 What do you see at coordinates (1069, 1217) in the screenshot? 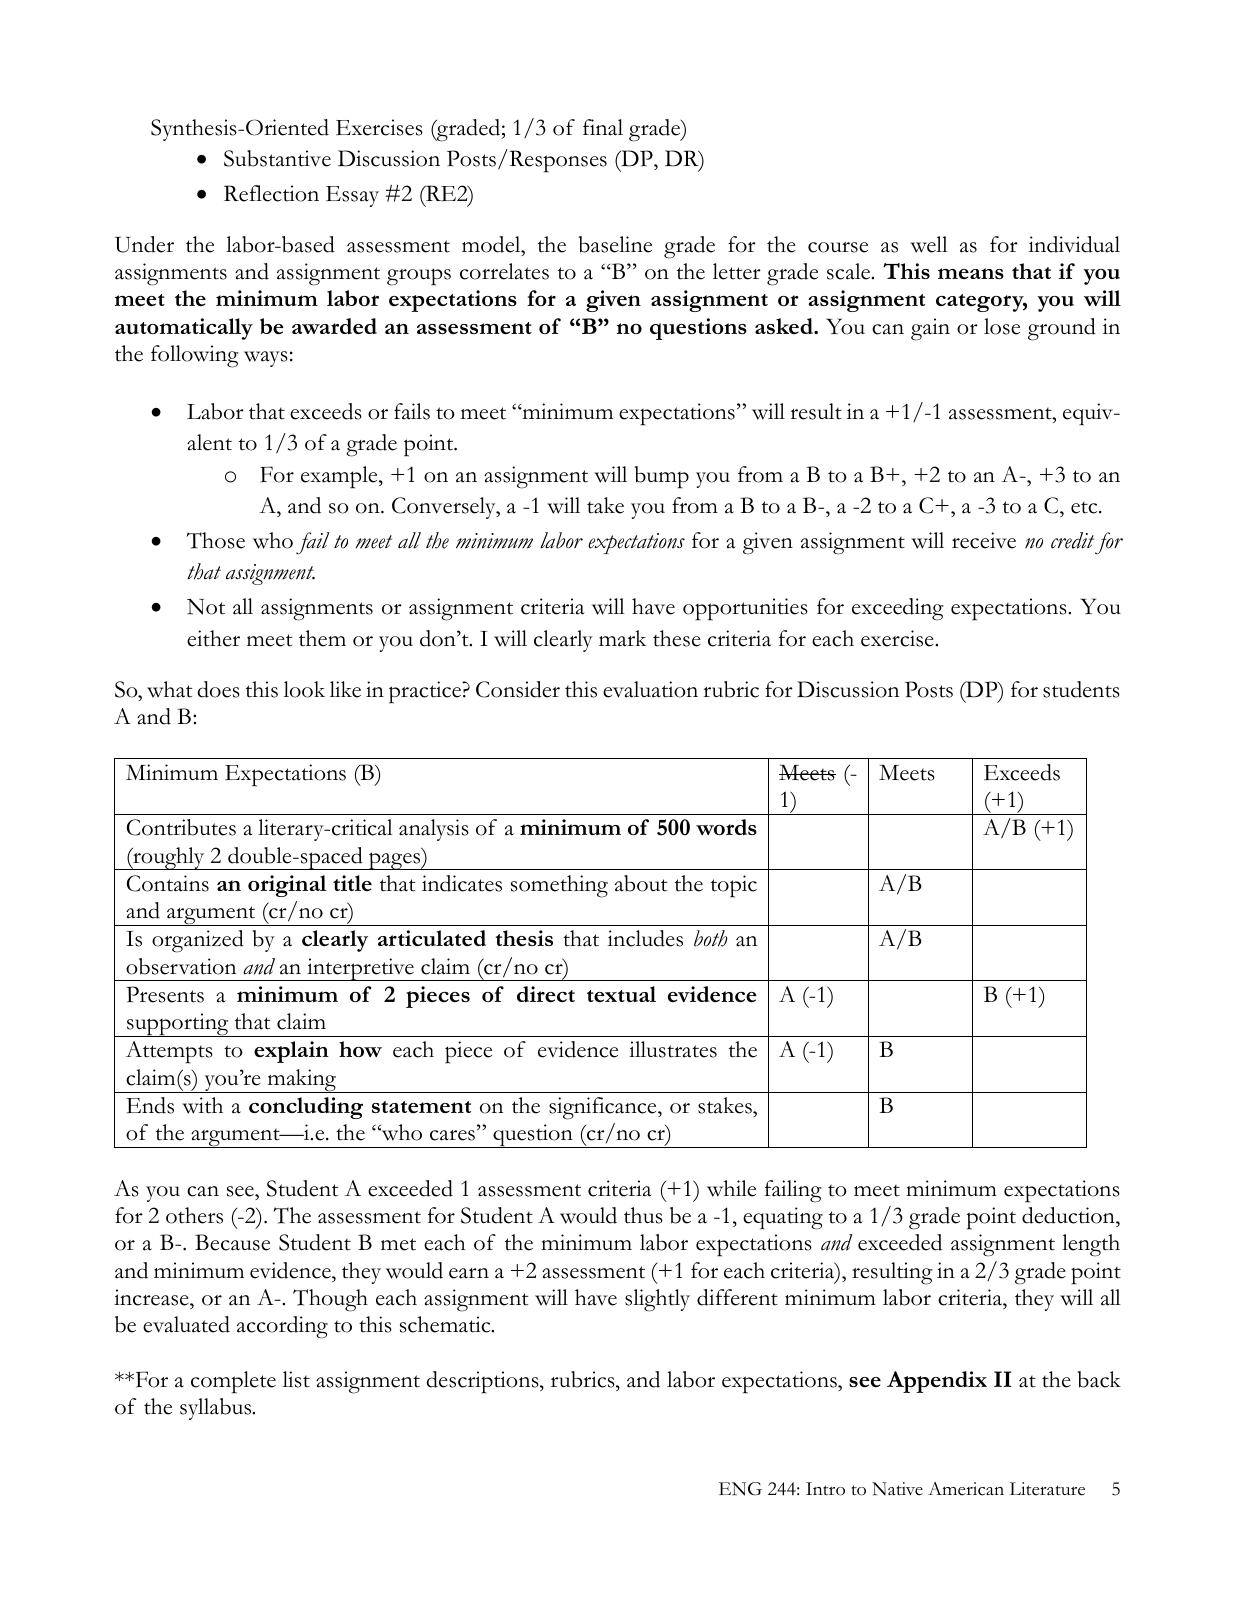
I see `deduction` at bounding box center [1069, 1217].
